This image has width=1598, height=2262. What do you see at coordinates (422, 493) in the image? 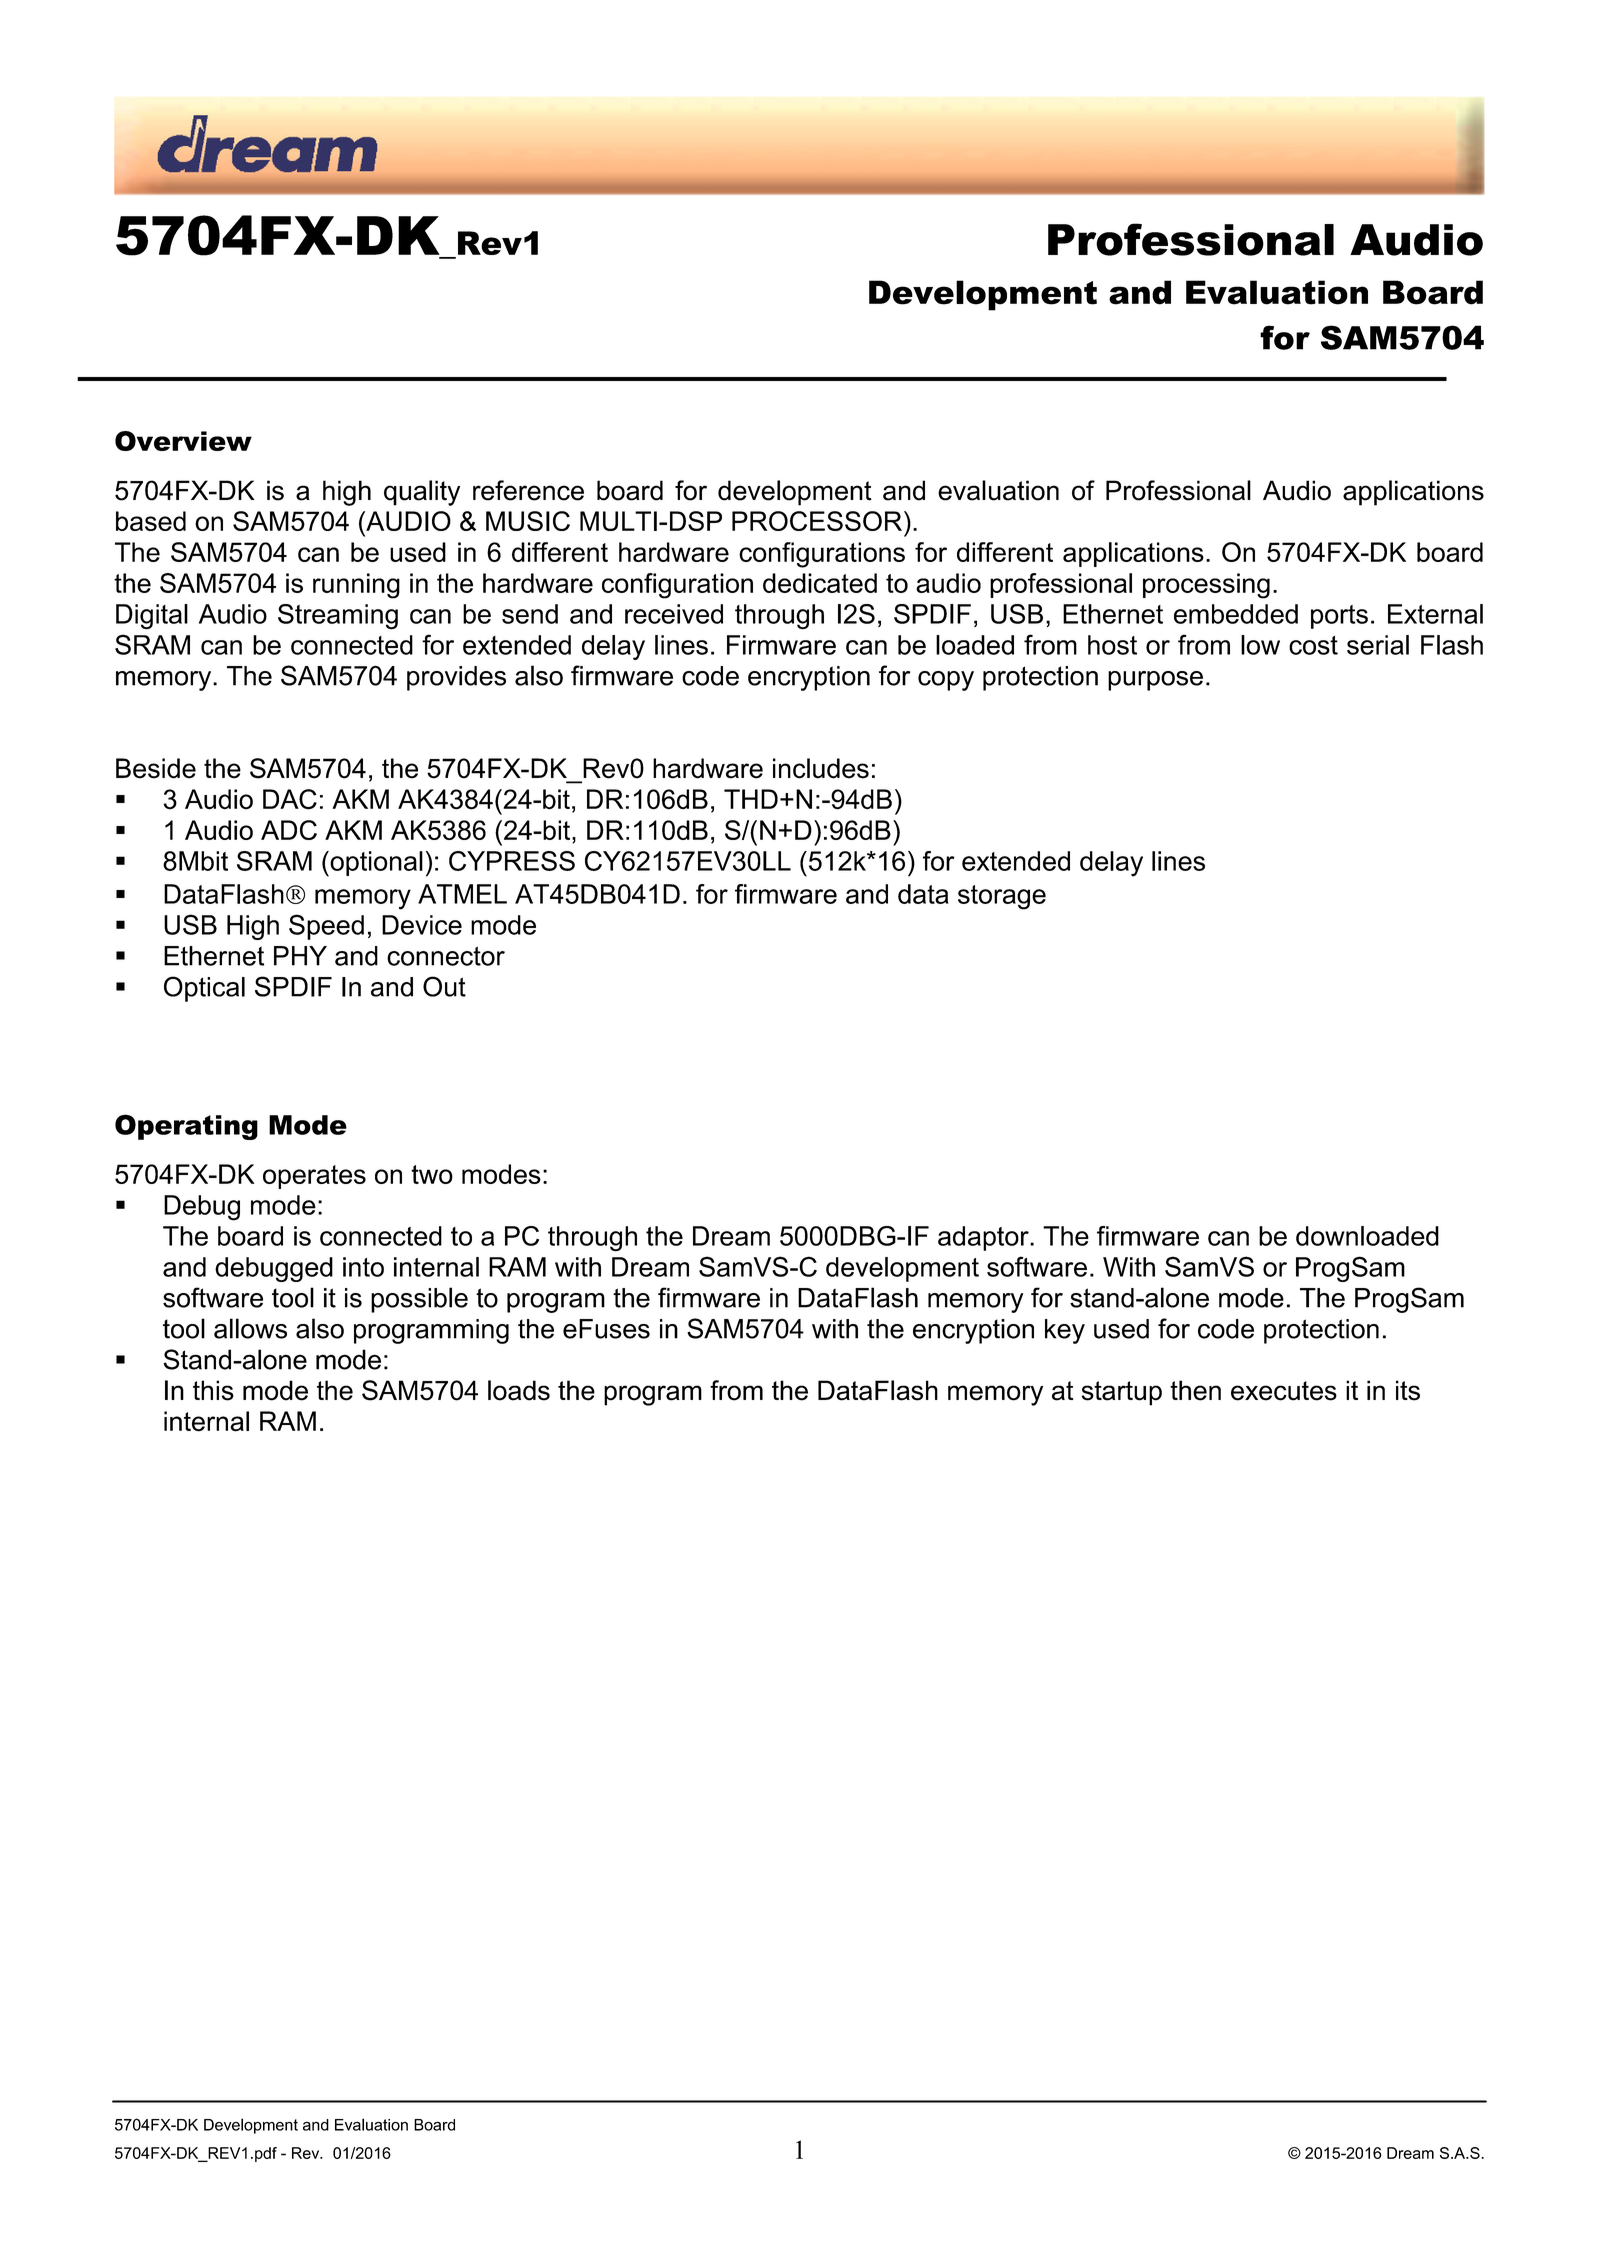
I see `quality` at bounding box center [422, 493].
